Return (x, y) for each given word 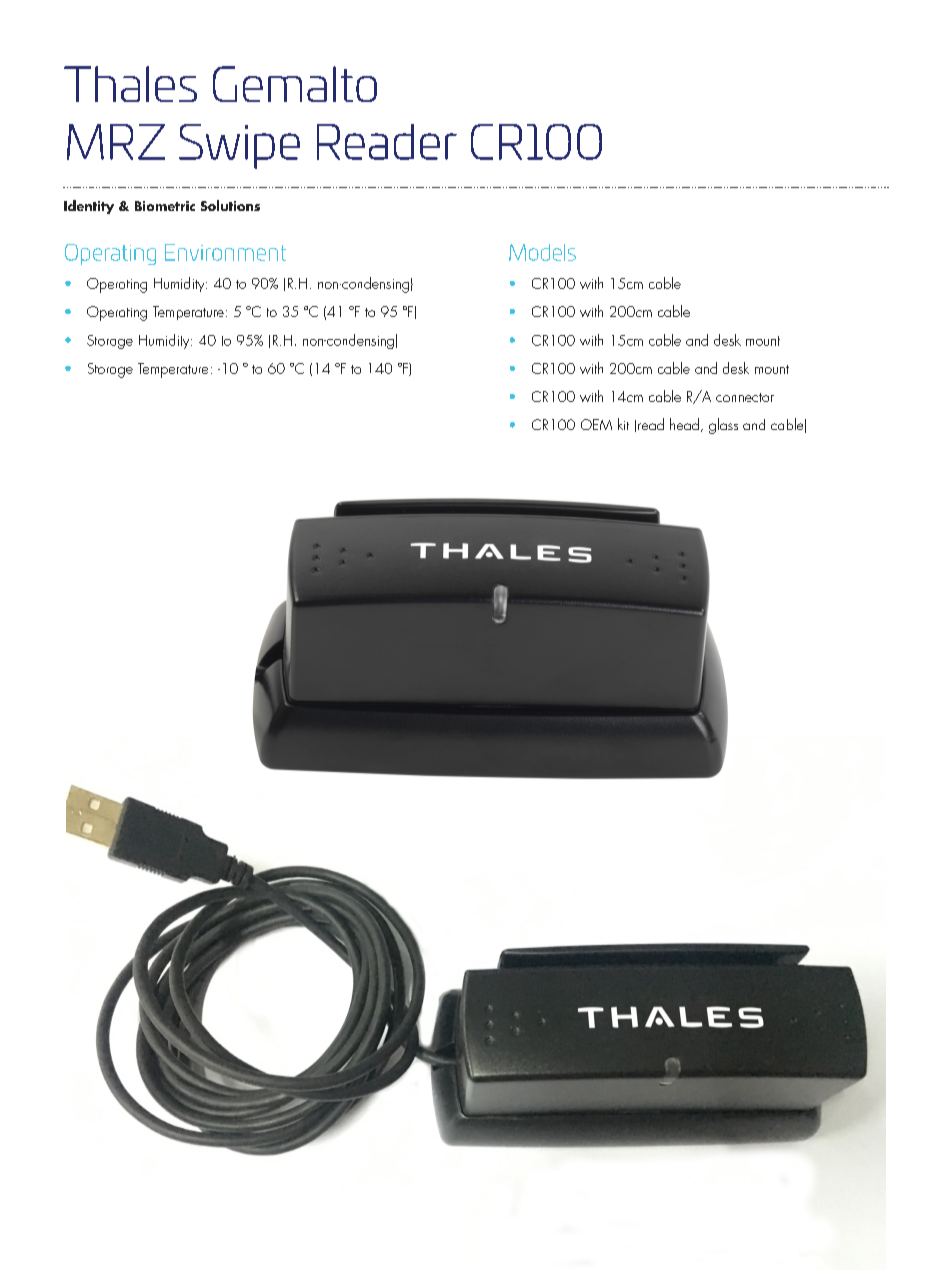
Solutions (230, 205)
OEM (596, 424)
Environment (225, 252)
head (684, 424)
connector (745, 397)
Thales (130, 84)
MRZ (116, 142)
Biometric (165, 206)
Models (542, 252)
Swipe (239, 146)
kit (623, 424)
